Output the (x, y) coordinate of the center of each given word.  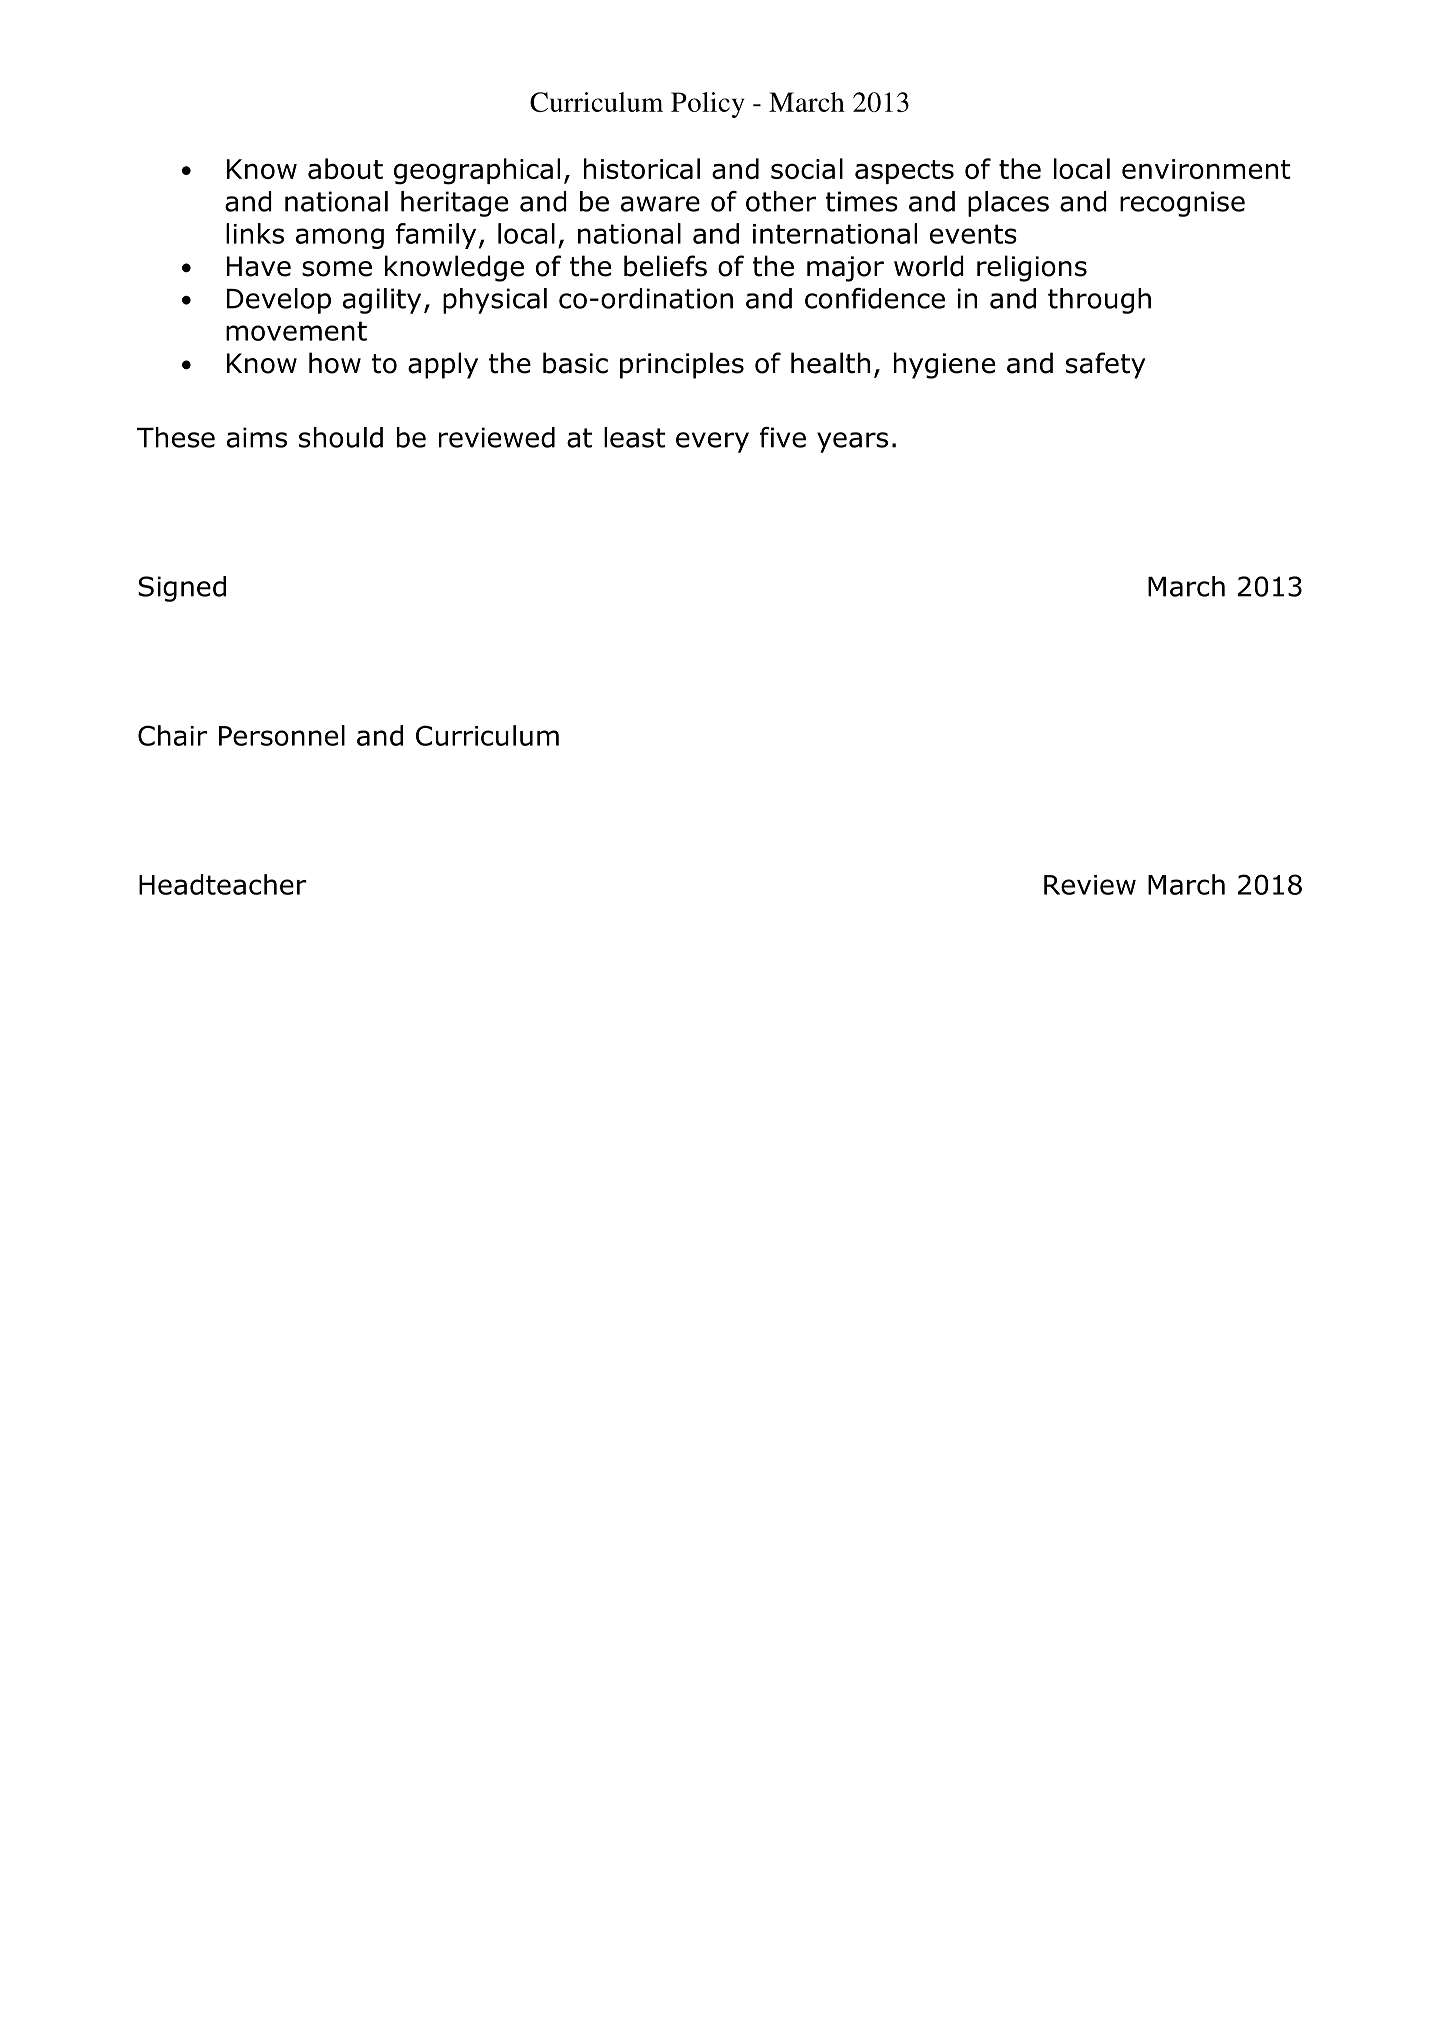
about (345, 168)
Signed (182, 589)
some (337, 269)
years (852, 442)
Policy (708, 105)
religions (1032, 268)
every (712, 442)
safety (1106, 365)
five (783, 437)
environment (1206, 169)
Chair (172, 735)
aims (257, 437)
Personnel (282, 735)
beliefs (665, 266)
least (634, 437)
